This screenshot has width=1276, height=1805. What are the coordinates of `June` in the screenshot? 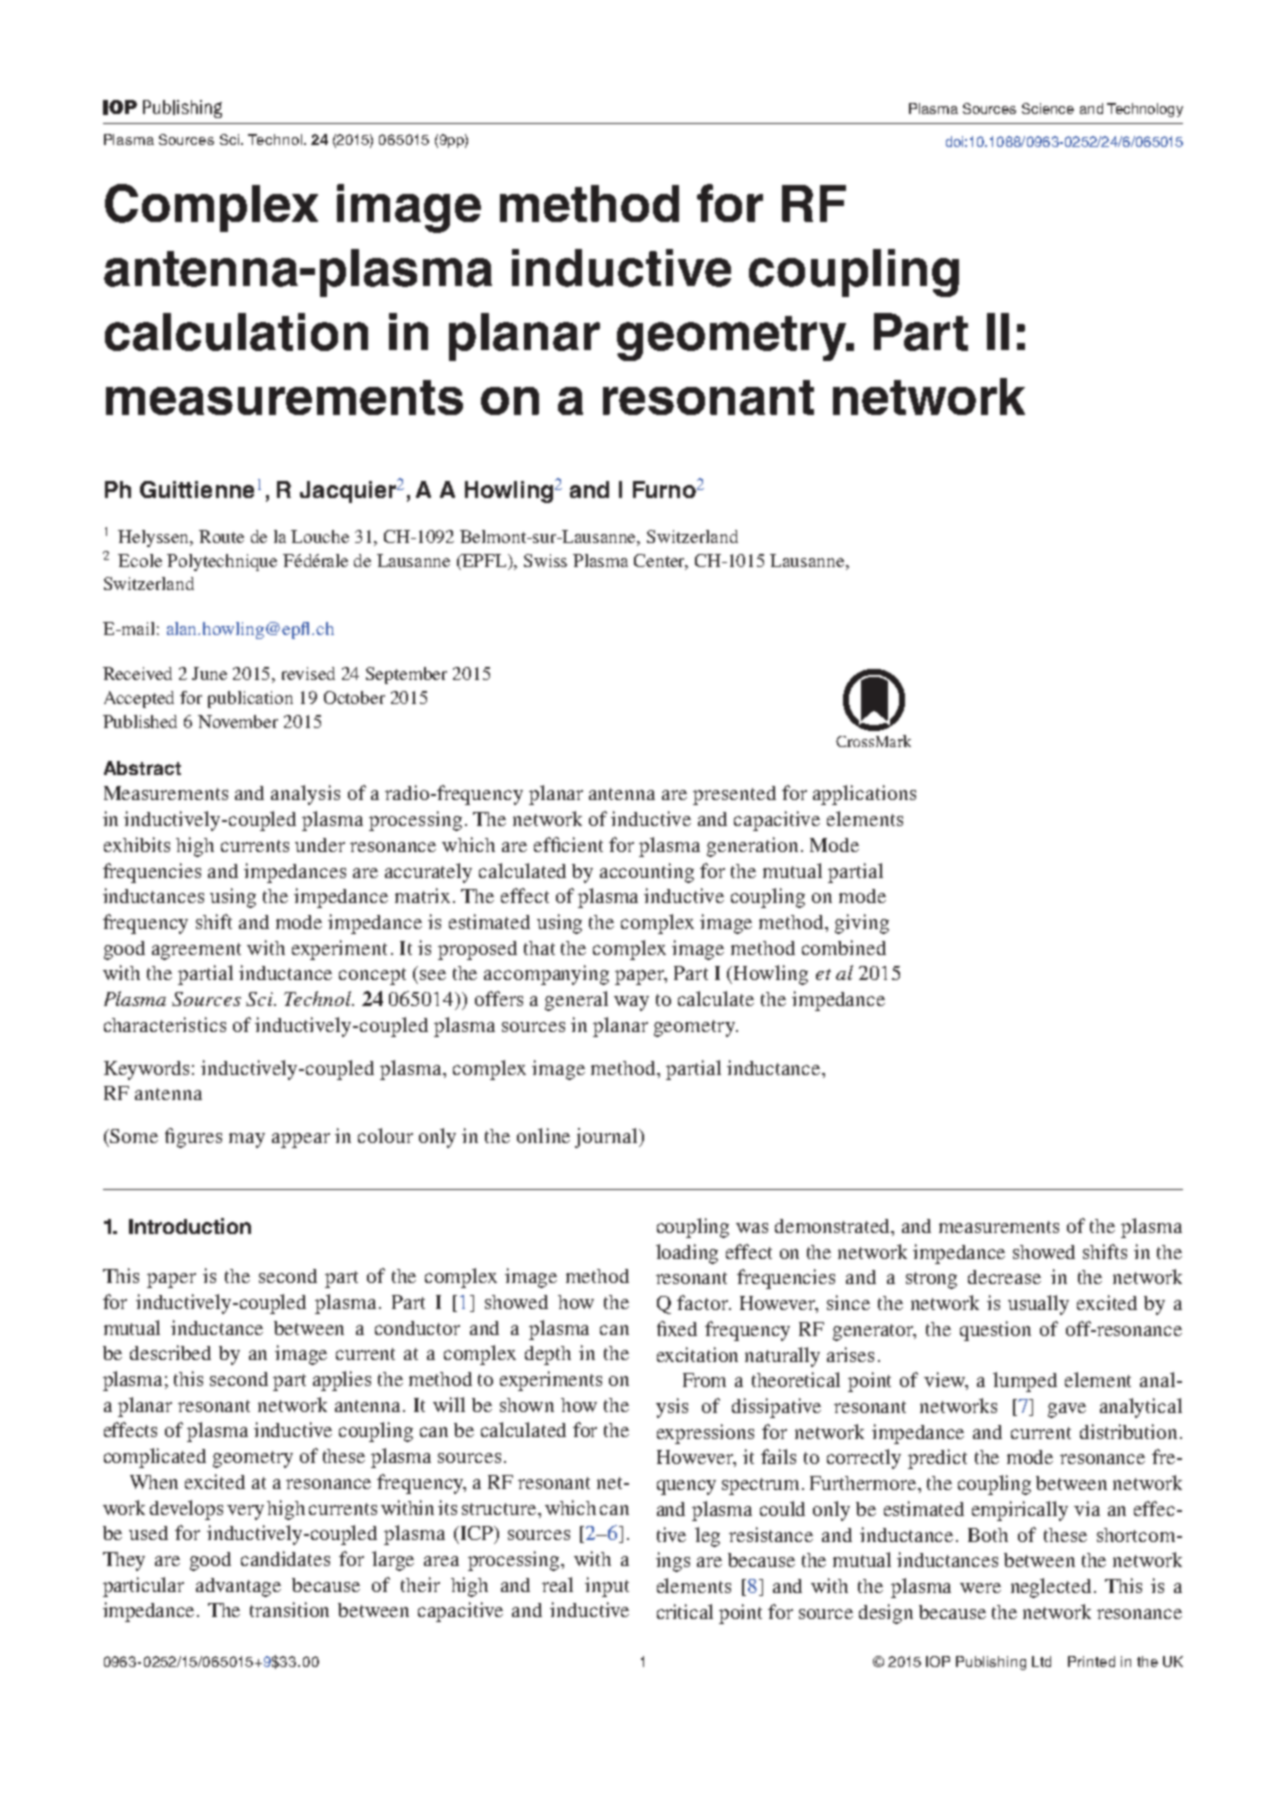 It's located at (209, 673).
